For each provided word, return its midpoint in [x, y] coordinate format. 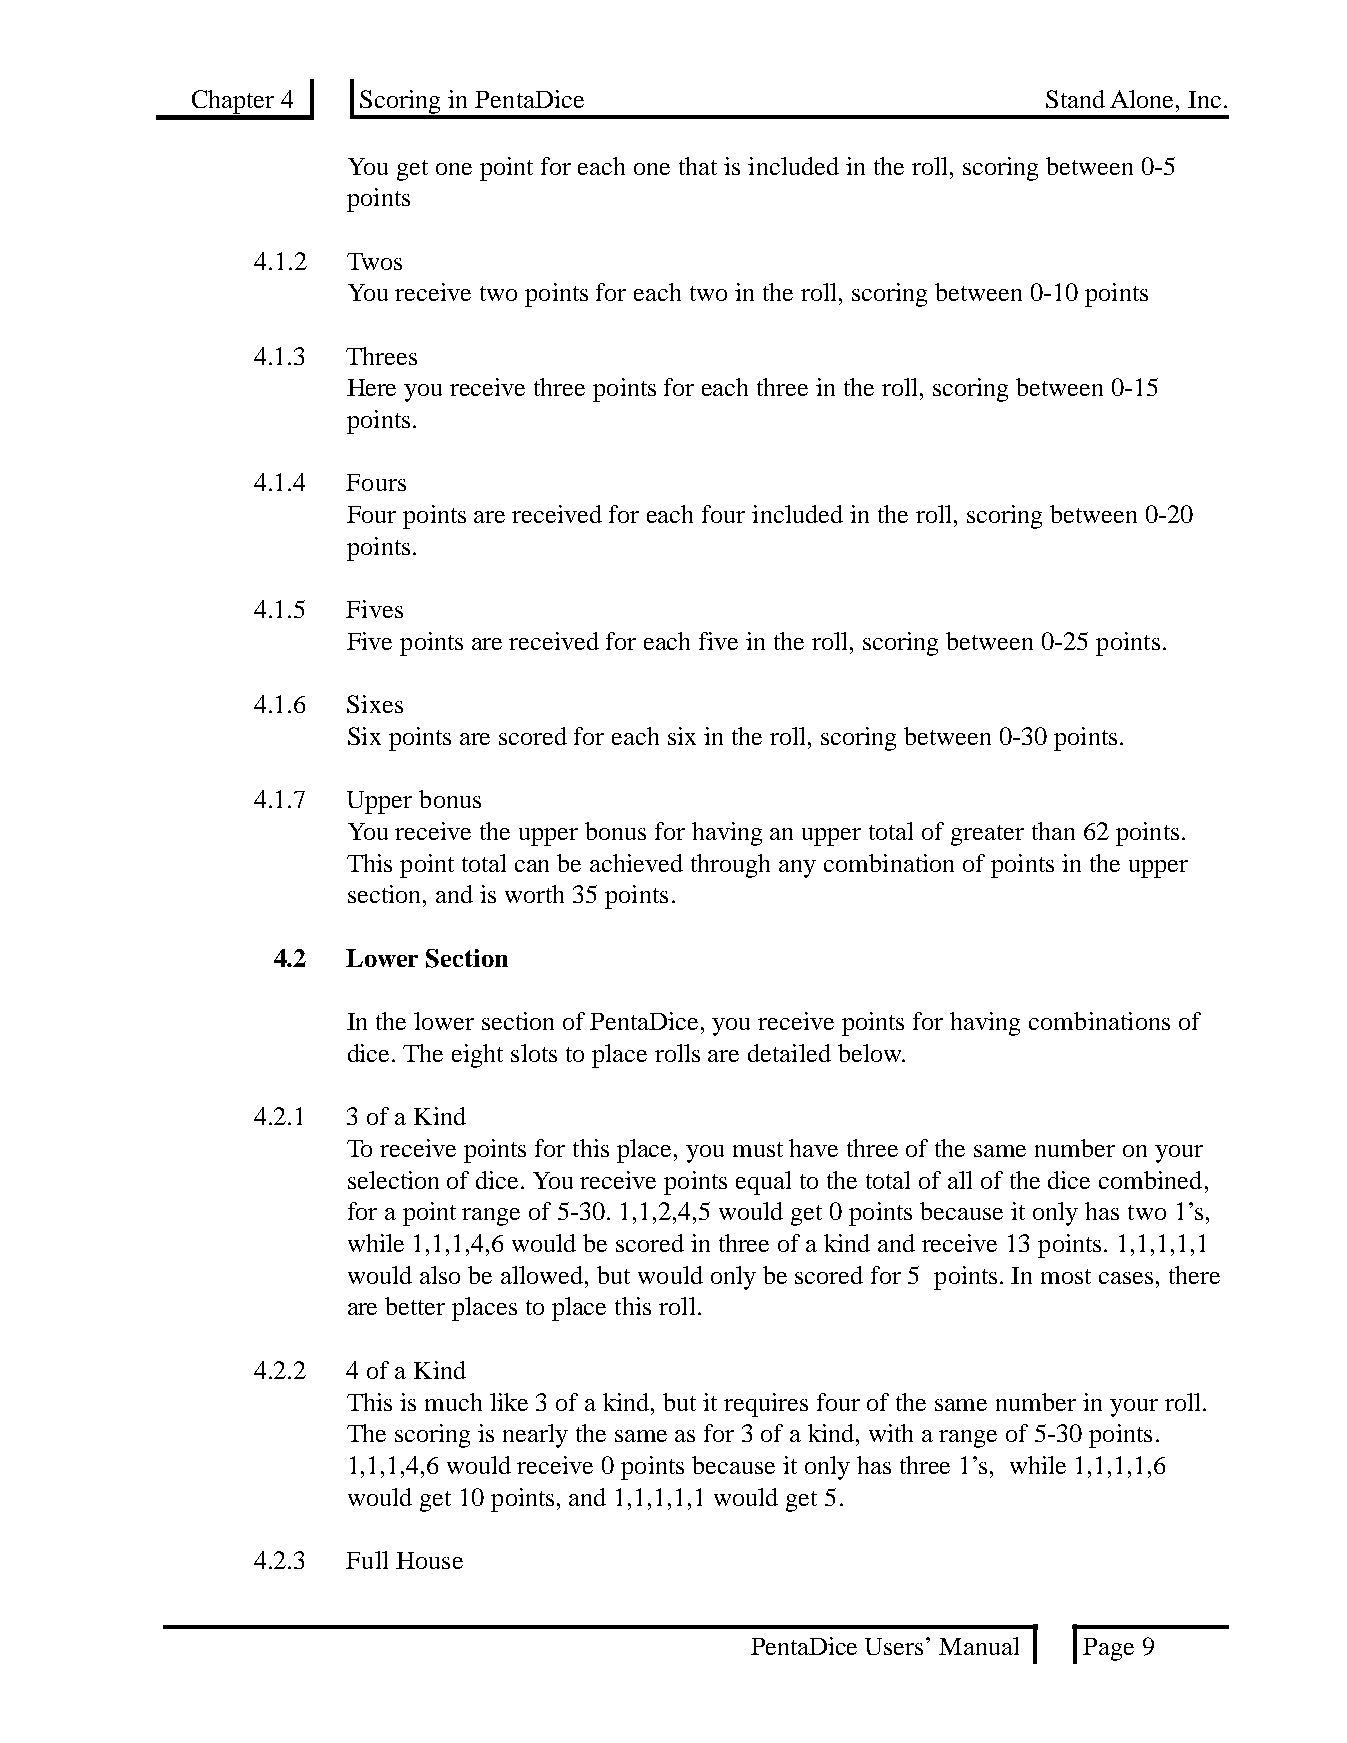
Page [1108, 1649]
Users [894, 1646]
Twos [374, 261]
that [698, 166]
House [429, 1560]
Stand [1075, 99]
